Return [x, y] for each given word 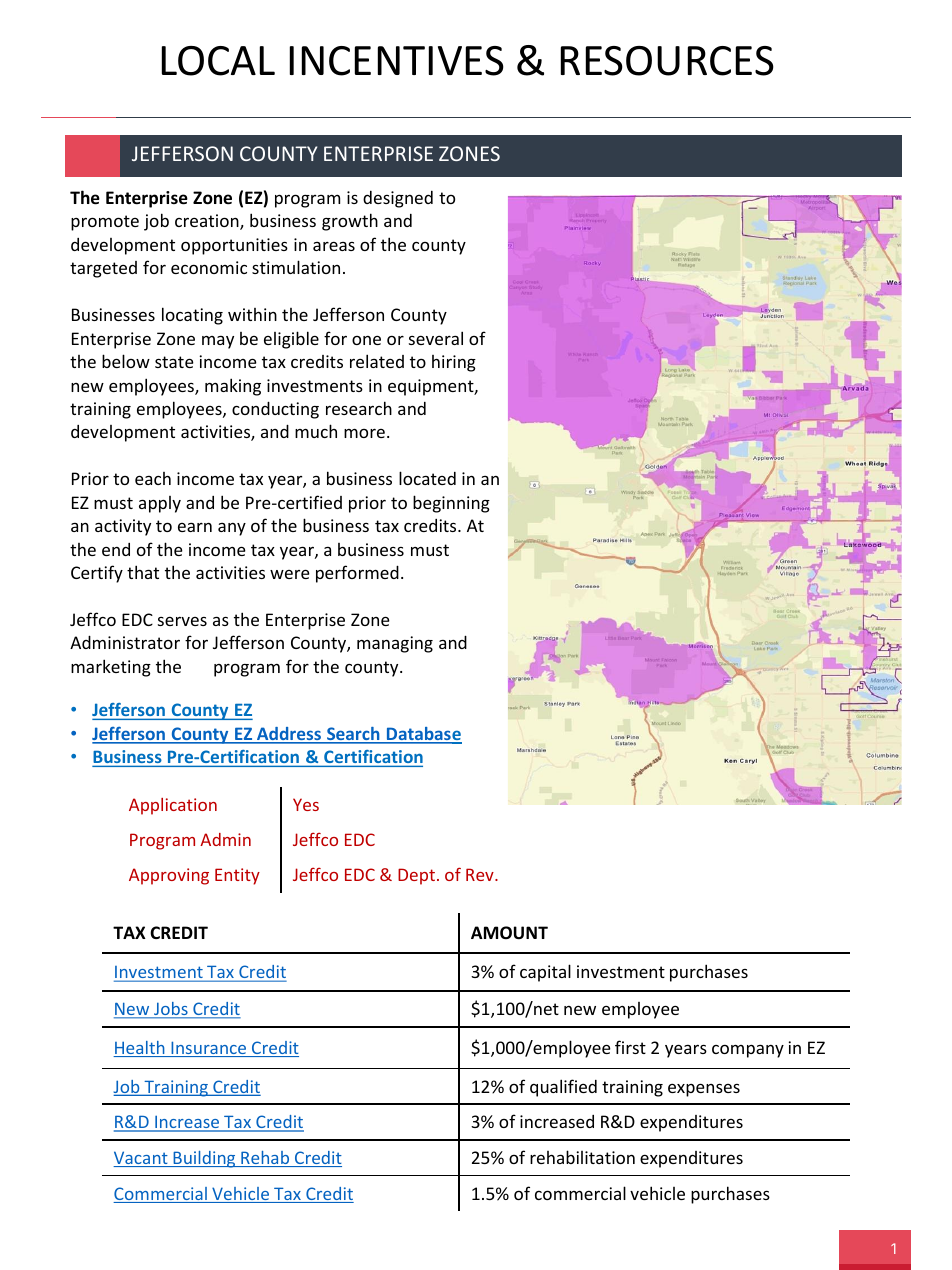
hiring [454, 363]
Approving [169, 876]
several [436, 338]
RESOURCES [667, 61]
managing [395, 644]
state [174, 362]
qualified [563, 1088]
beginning [451, 504]
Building [204, 1159]
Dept [416, 876]
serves [182, 621]
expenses [704, 1090]
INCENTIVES [397, 61]
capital [545, 973]
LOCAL [218, 61]
